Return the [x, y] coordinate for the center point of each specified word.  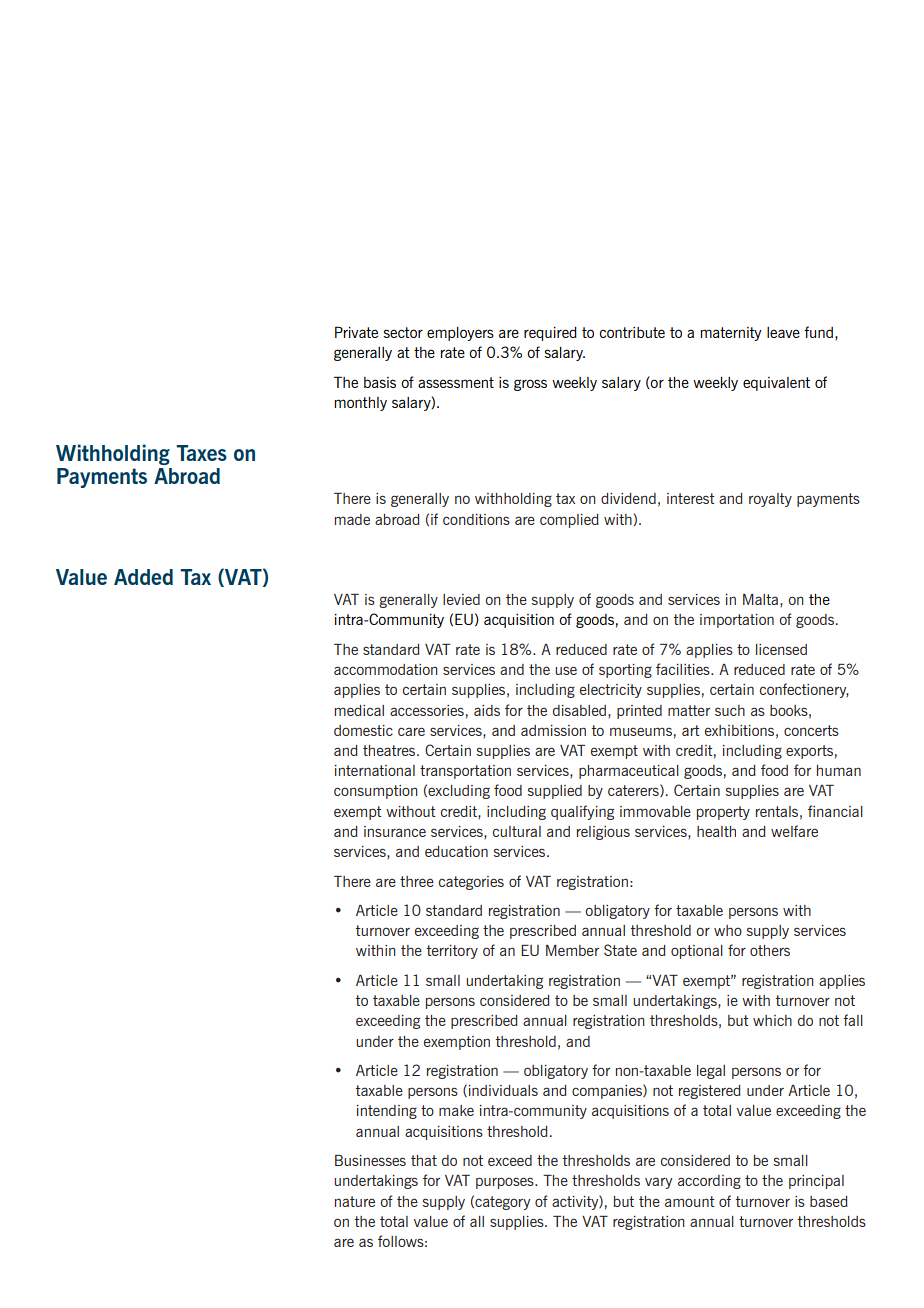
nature [355, 1201]
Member [572, 950]
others [770, 950]
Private [356, 332]
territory [452, 952]
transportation [465, 772]
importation [737, 621]
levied [461, 599]
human [839, 770]
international [375, 770]
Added [143, 577]
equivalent [776, 384]
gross [530, 385]
